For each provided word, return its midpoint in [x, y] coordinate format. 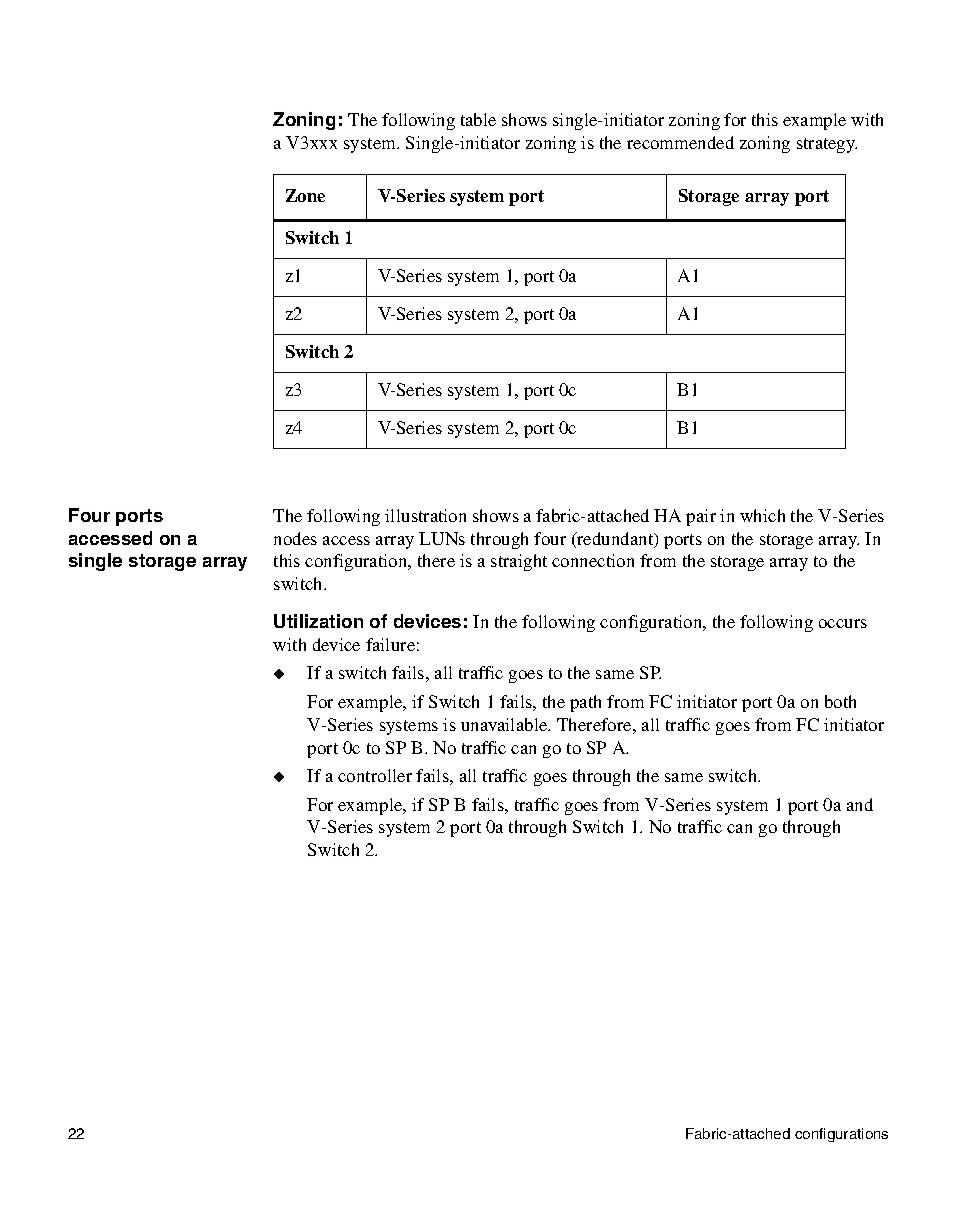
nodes [295, 538]
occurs [843, 623]
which [762, 515]
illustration [425, 515]
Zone [305, 195]
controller [375, 775]
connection [593, 560]
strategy [827, 145]
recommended [680, 142]
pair [701, 517]
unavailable [505, 724]
